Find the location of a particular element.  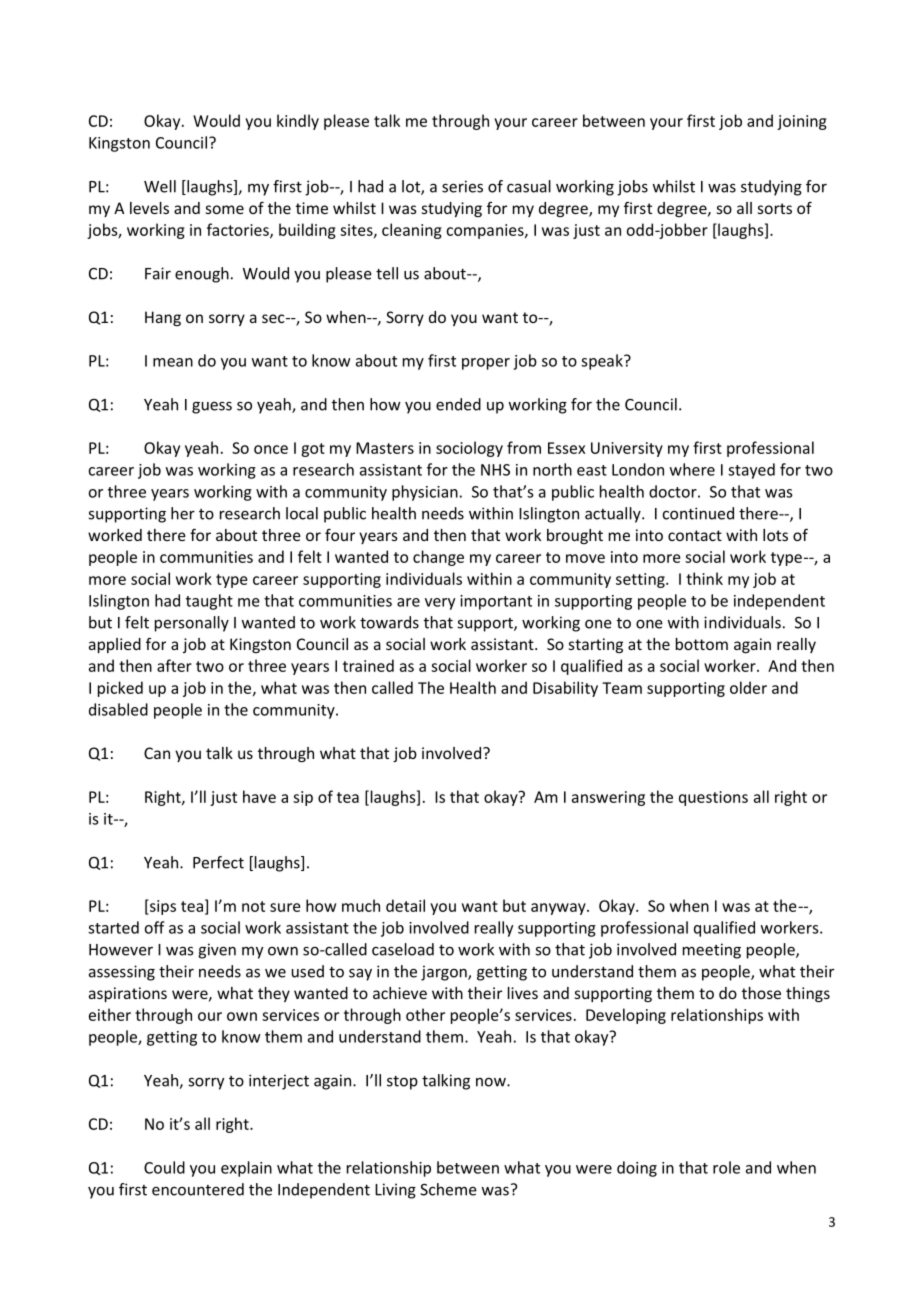

Could is located at coordinates (164, 1167).
